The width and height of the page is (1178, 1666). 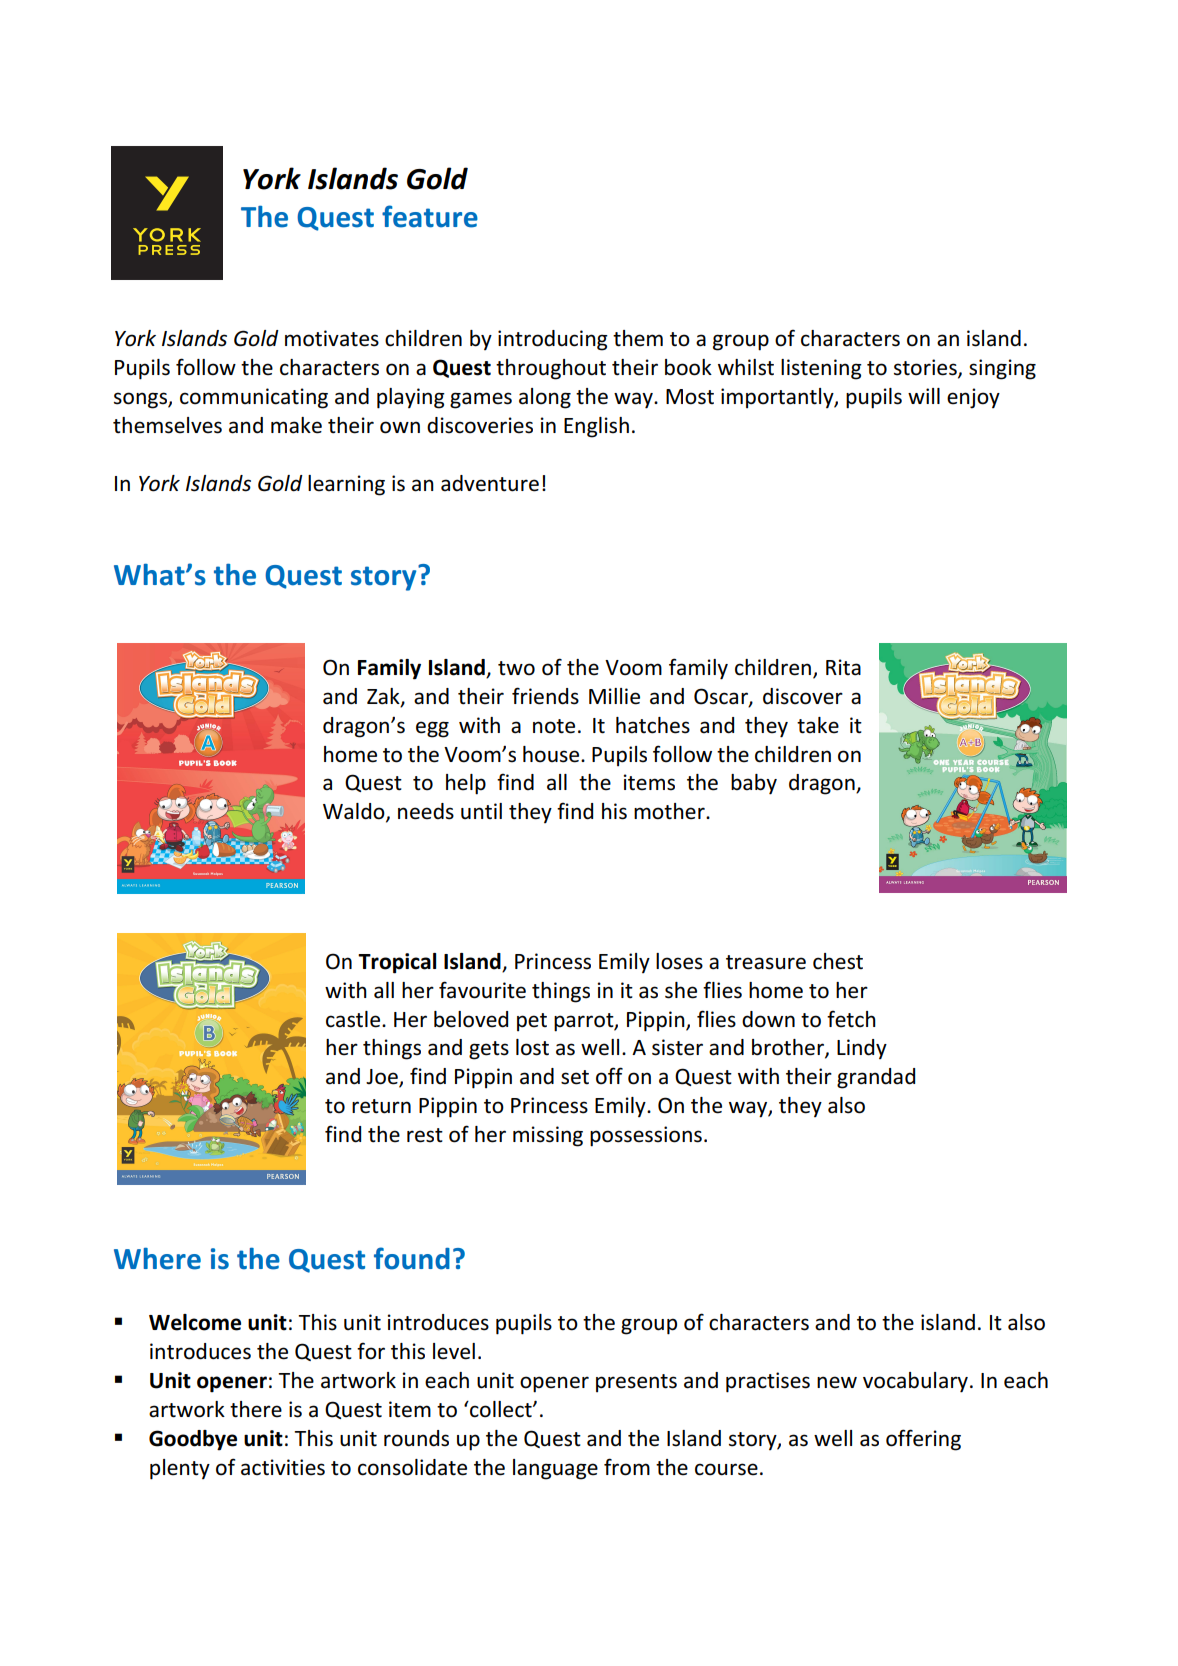 What do you see at coordinates (545, 696) in the page?
I see `friends` at bounding box center [545, 696].
